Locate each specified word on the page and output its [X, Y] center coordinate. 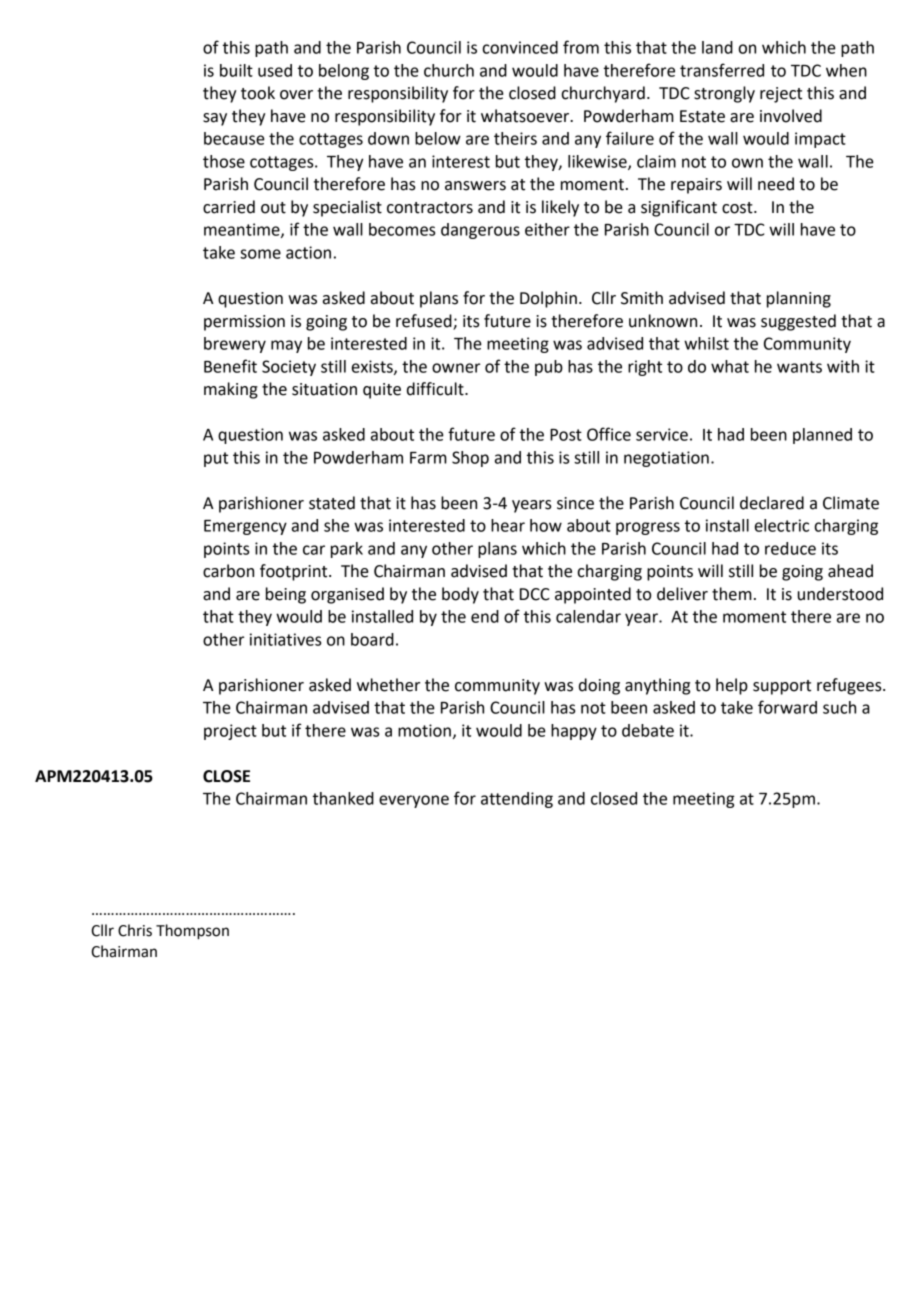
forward [787, 707]
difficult [436, 389]
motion [424, 730]
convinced [520, 47]
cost [738, 208]
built [236, 70]
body [460, 595]
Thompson [192, 932]
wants [799, 367]
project [230, 732]
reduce [790, 548]
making [231, 390]
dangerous [480, 231]
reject [781, 95]
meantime [243, 230]
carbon [228, 571]
